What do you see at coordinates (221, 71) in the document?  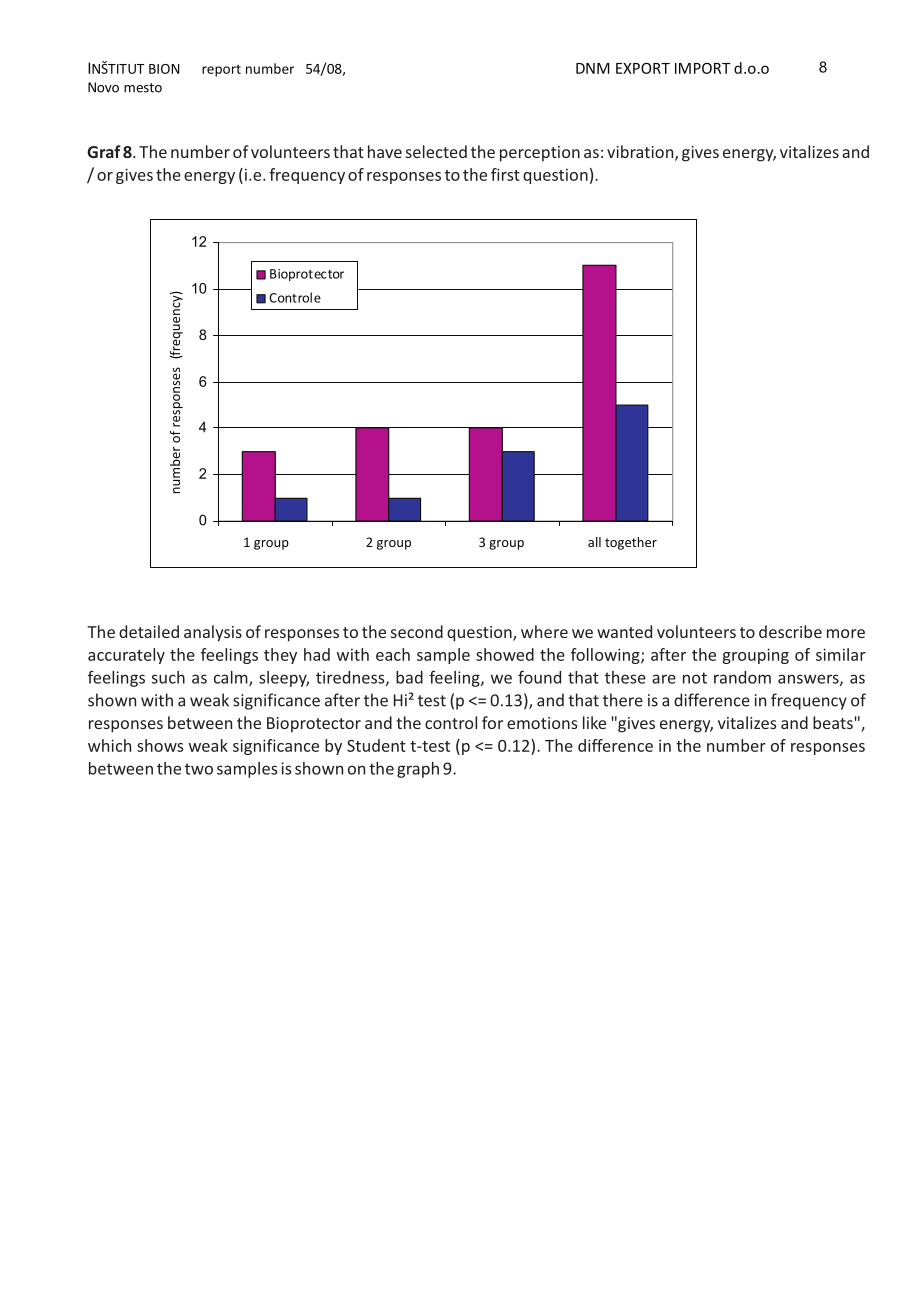 I see `report` at bounding box center [221, 71].
